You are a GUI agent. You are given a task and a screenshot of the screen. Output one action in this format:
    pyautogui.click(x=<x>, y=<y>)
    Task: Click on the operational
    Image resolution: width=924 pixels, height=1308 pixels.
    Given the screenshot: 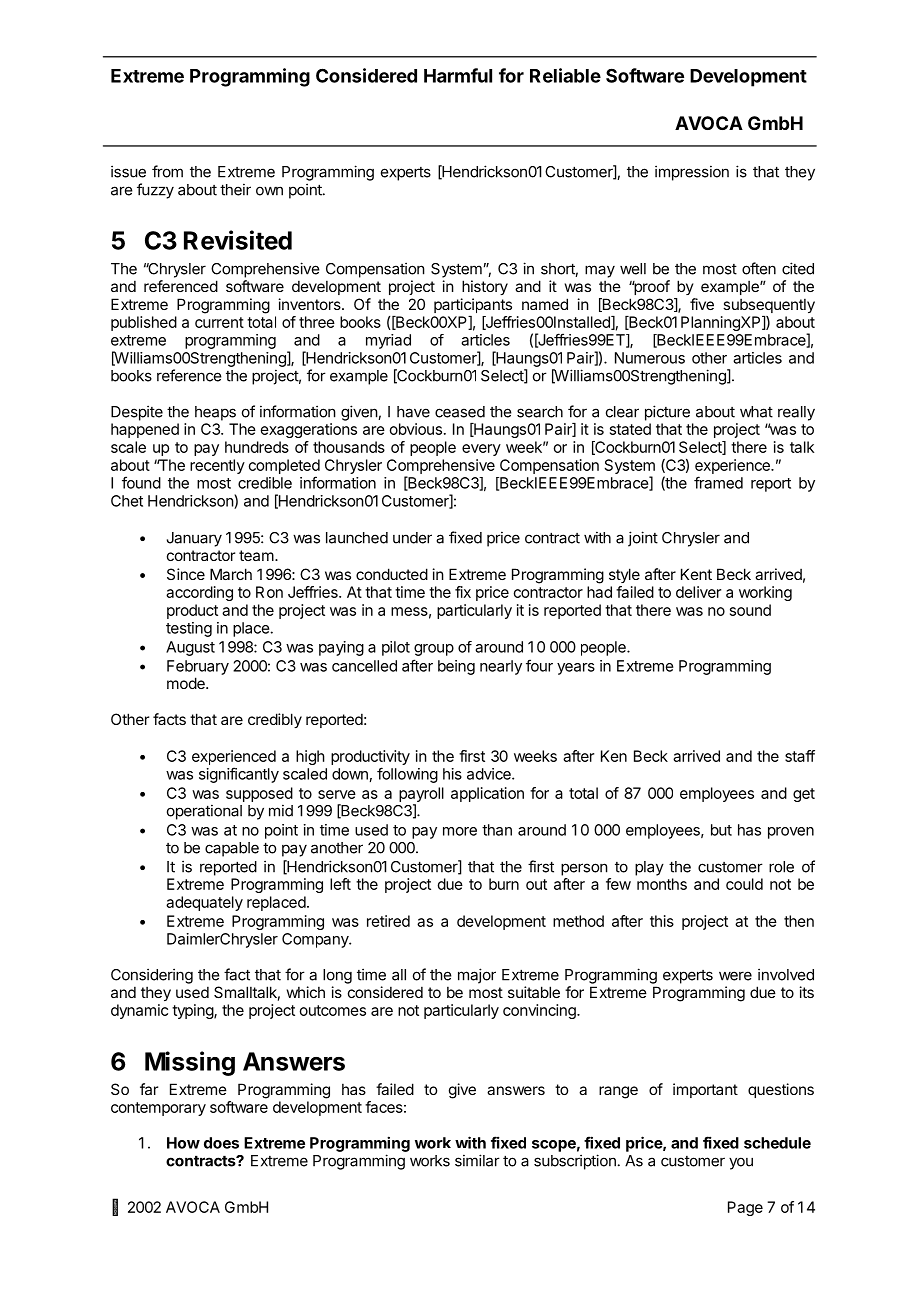 What is the action you would take?
    pyautogui.click(x=204, y=812)
